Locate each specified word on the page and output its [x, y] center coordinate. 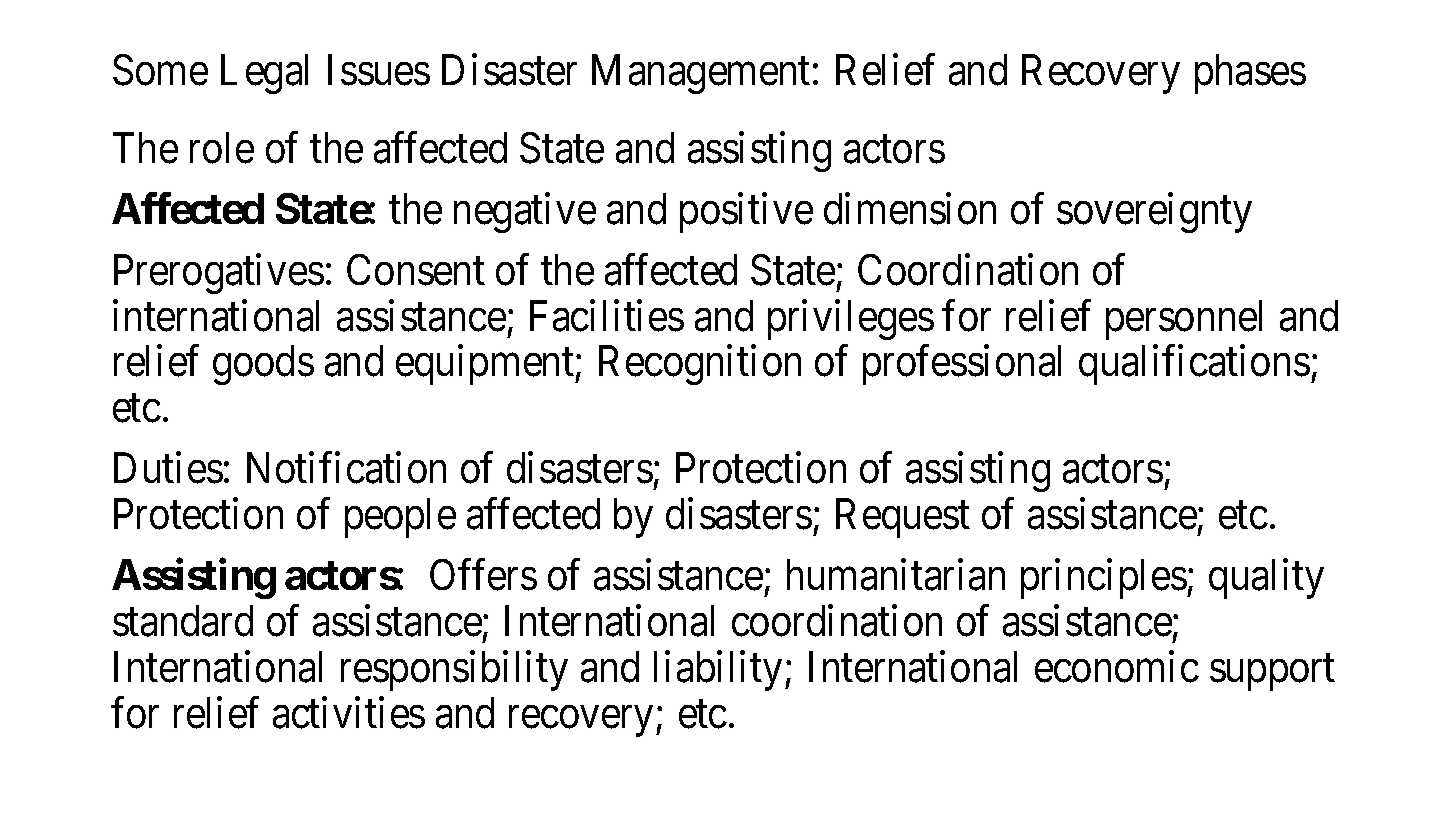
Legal [264, 74]
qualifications [1194, 365]
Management [701, 74]
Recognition [700, 365]
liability [718, 671]
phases [1250, 74]
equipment [486, 365]
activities [349, 713]
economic [1117, 667]
